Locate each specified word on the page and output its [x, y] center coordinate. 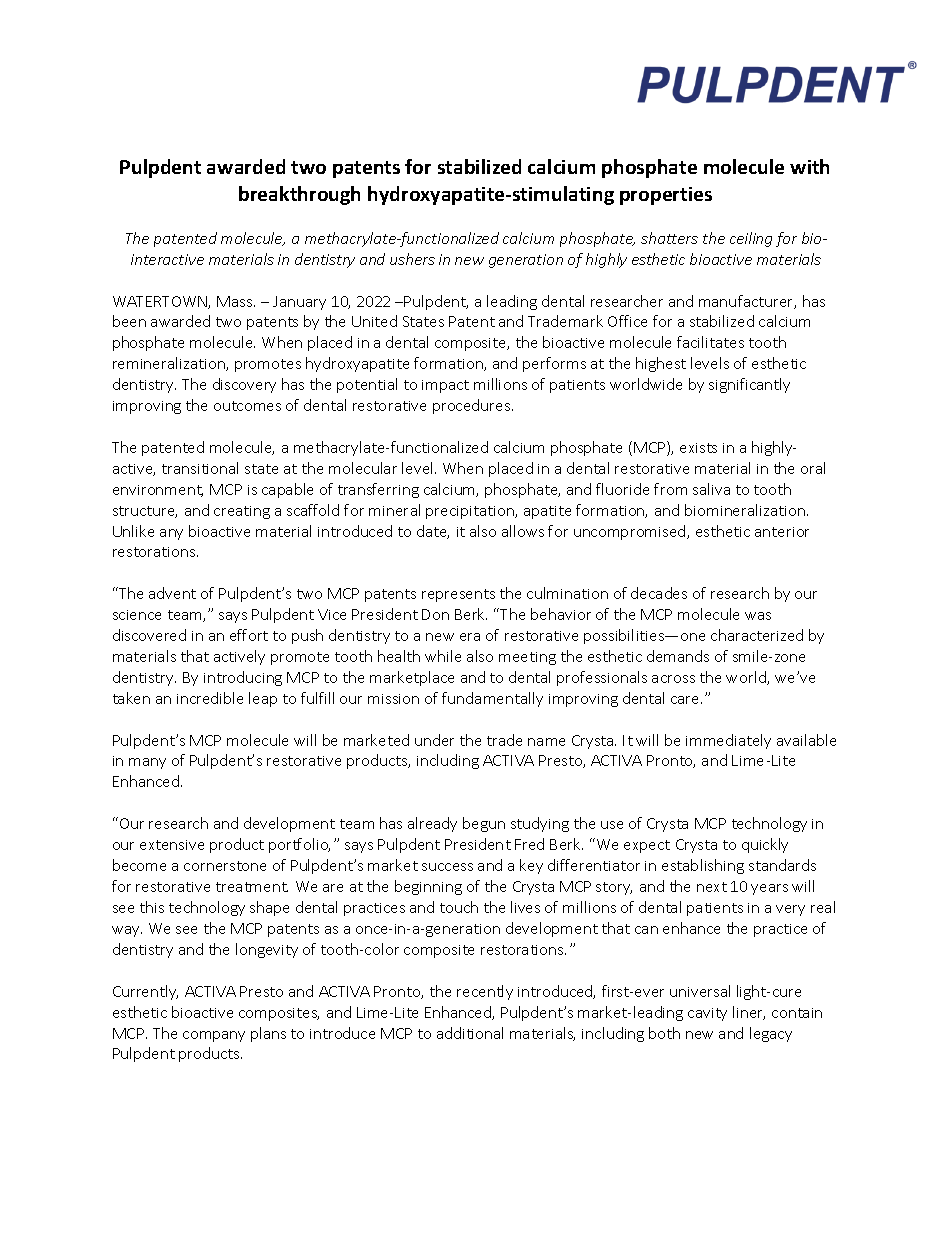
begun [484, 824]
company [214, 1036]
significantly [749, 385]
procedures [473, 406]
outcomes [247, 406]
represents [458, 595]
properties [666, 196]
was [758, 616]
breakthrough [299, 195]
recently [485, 992]
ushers [412, 259]
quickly [765, 845]
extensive [172, 845]
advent [172, 593]
